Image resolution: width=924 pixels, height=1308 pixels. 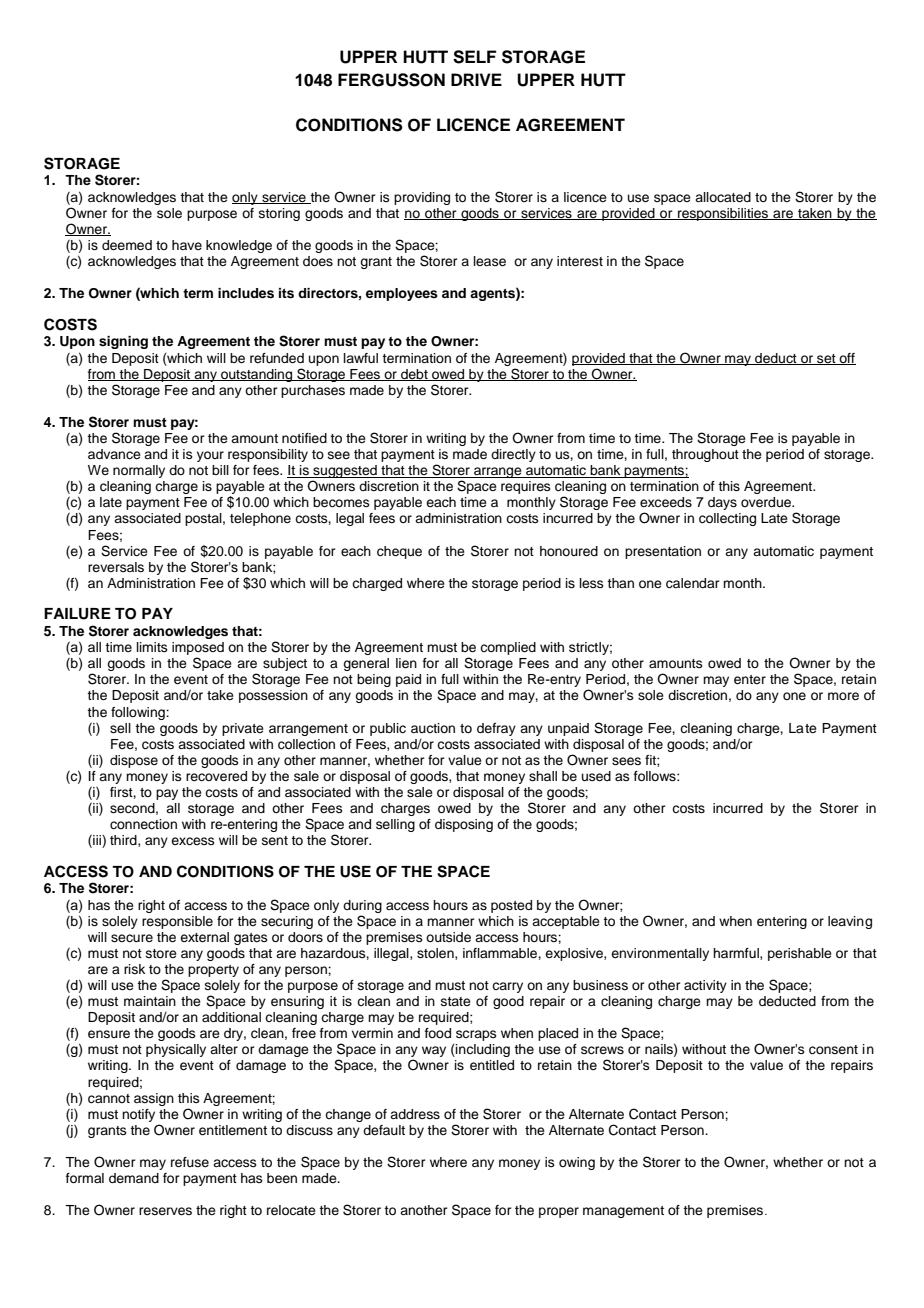 I want to click on allocated, so click(x=723, y=197).
